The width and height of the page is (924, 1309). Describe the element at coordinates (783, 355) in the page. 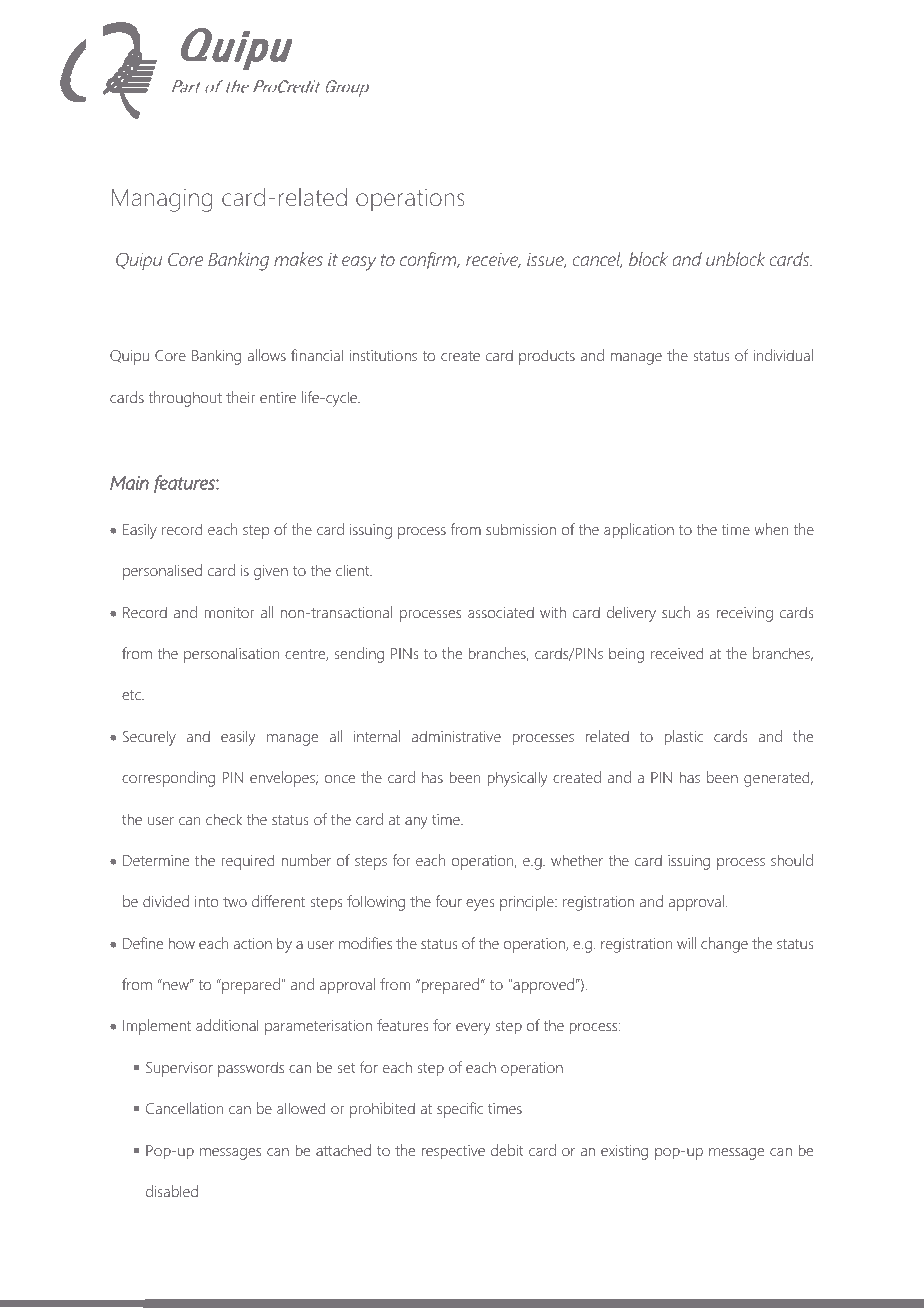

I see `individual` at that location.
